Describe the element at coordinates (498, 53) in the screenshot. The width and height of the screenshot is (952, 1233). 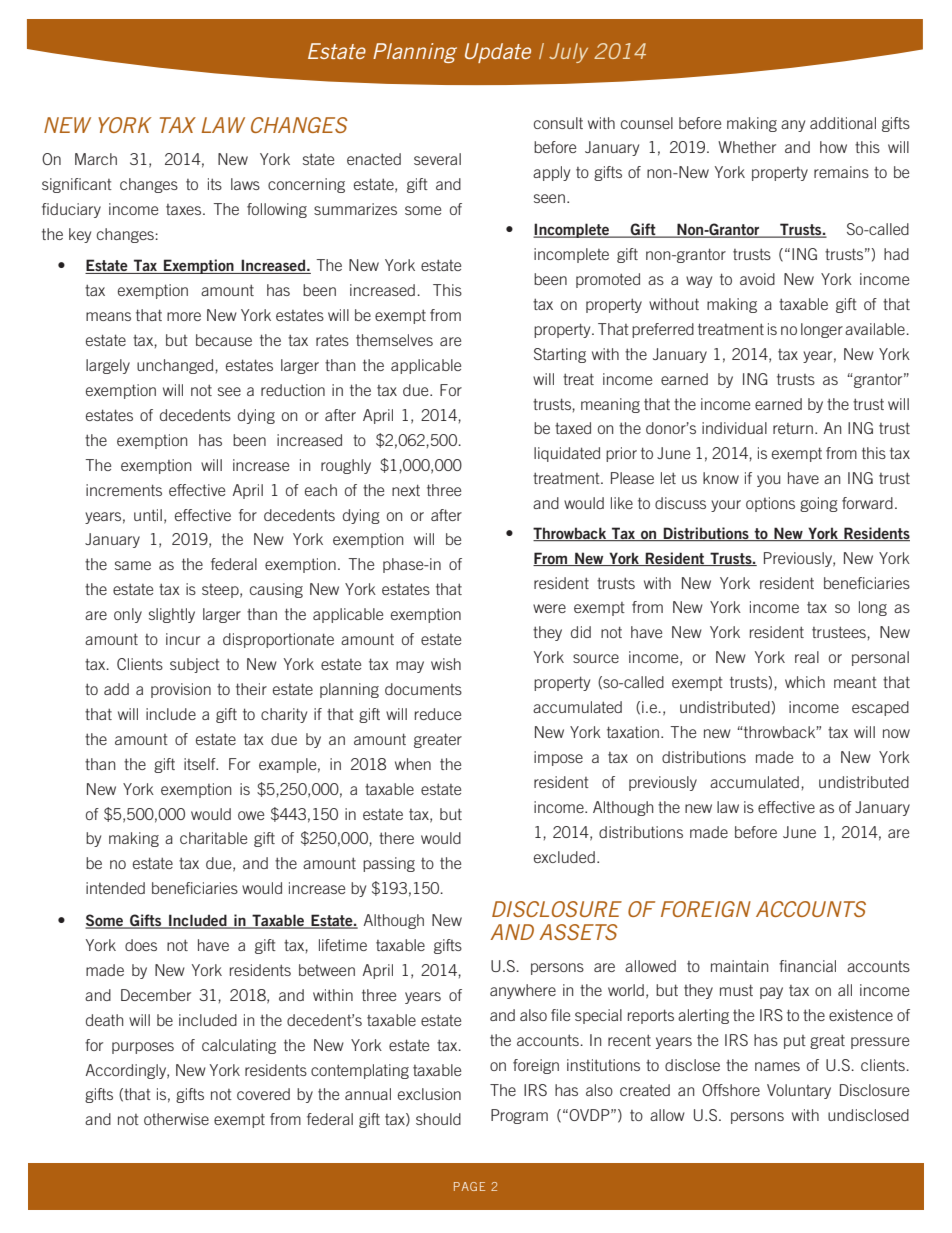
I see `Update` at that location.
